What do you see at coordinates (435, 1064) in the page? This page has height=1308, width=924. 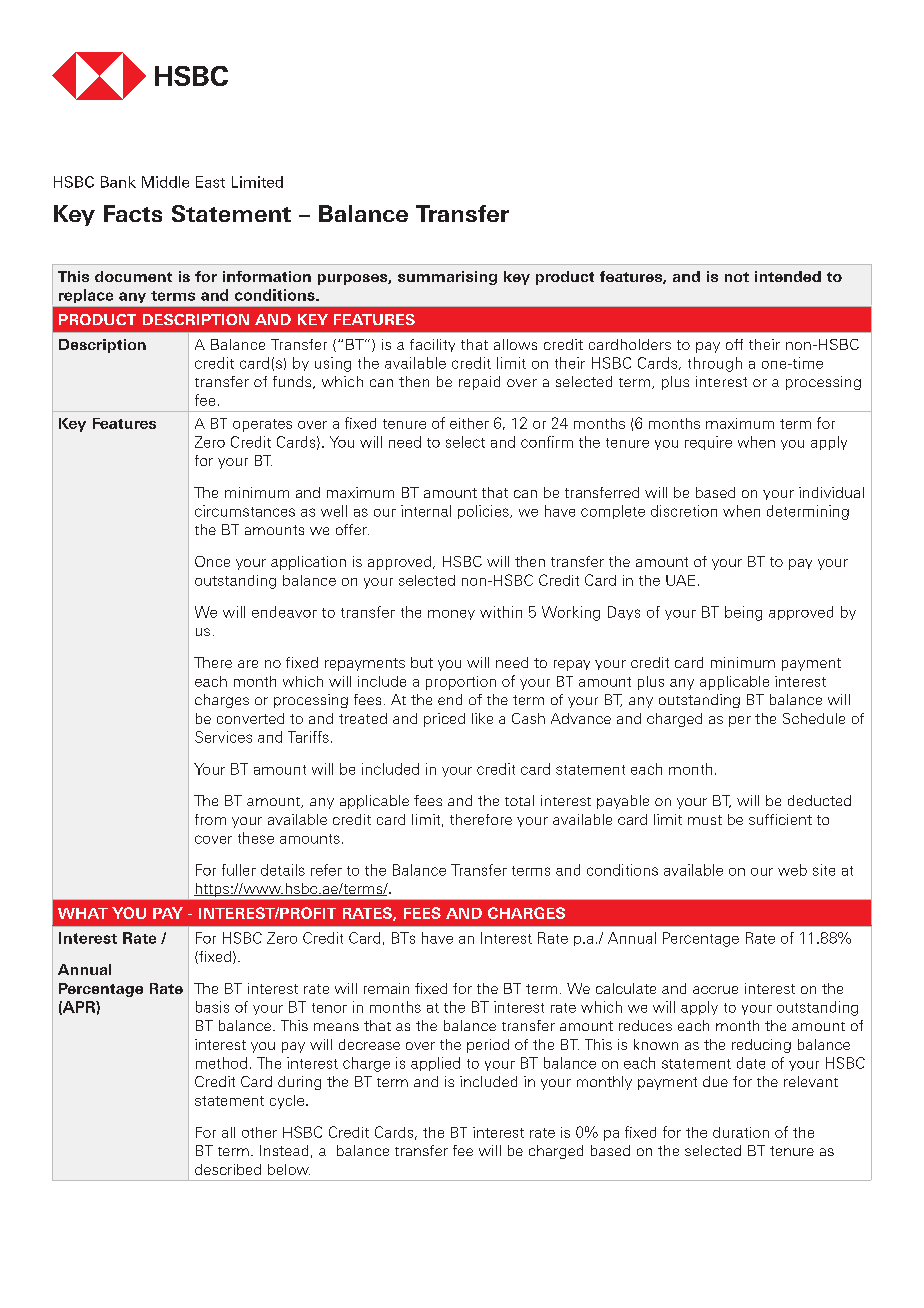 I see `applied` at bounding box center [435, 1064].
